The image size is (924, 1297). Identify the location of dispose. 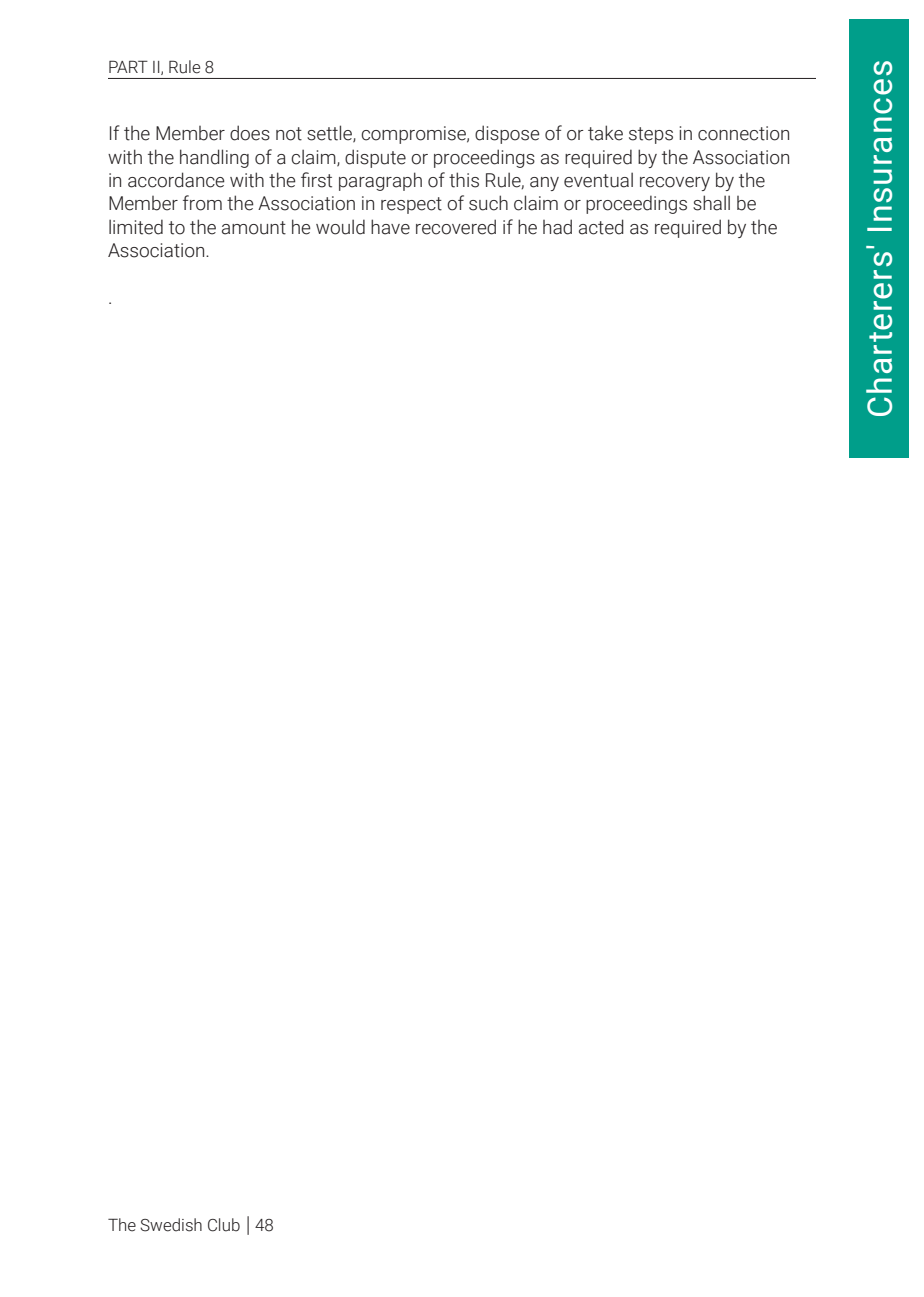
(507, 134).
